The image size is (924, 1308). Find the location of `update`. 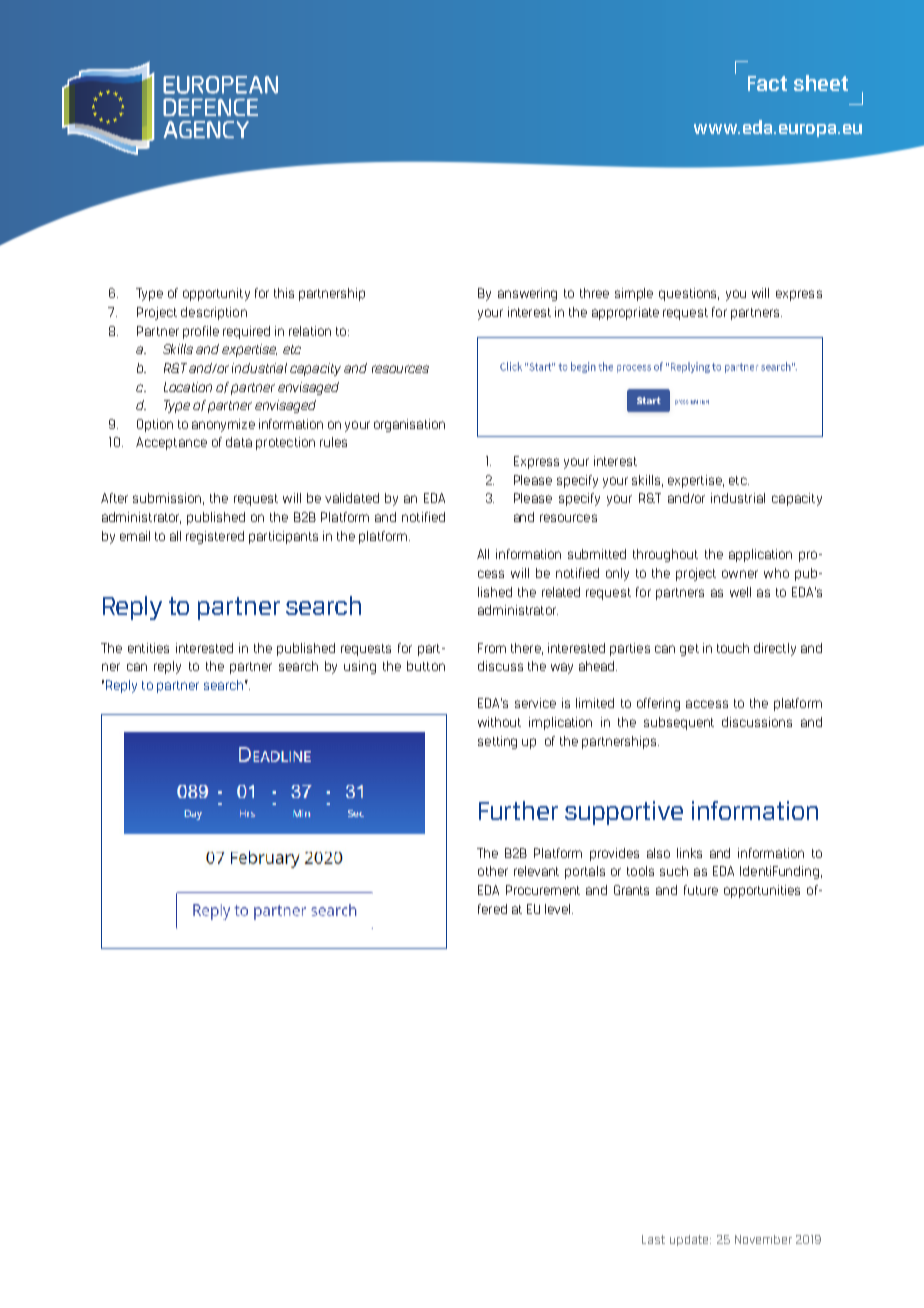

update is located at coordinates (690, 1240).
